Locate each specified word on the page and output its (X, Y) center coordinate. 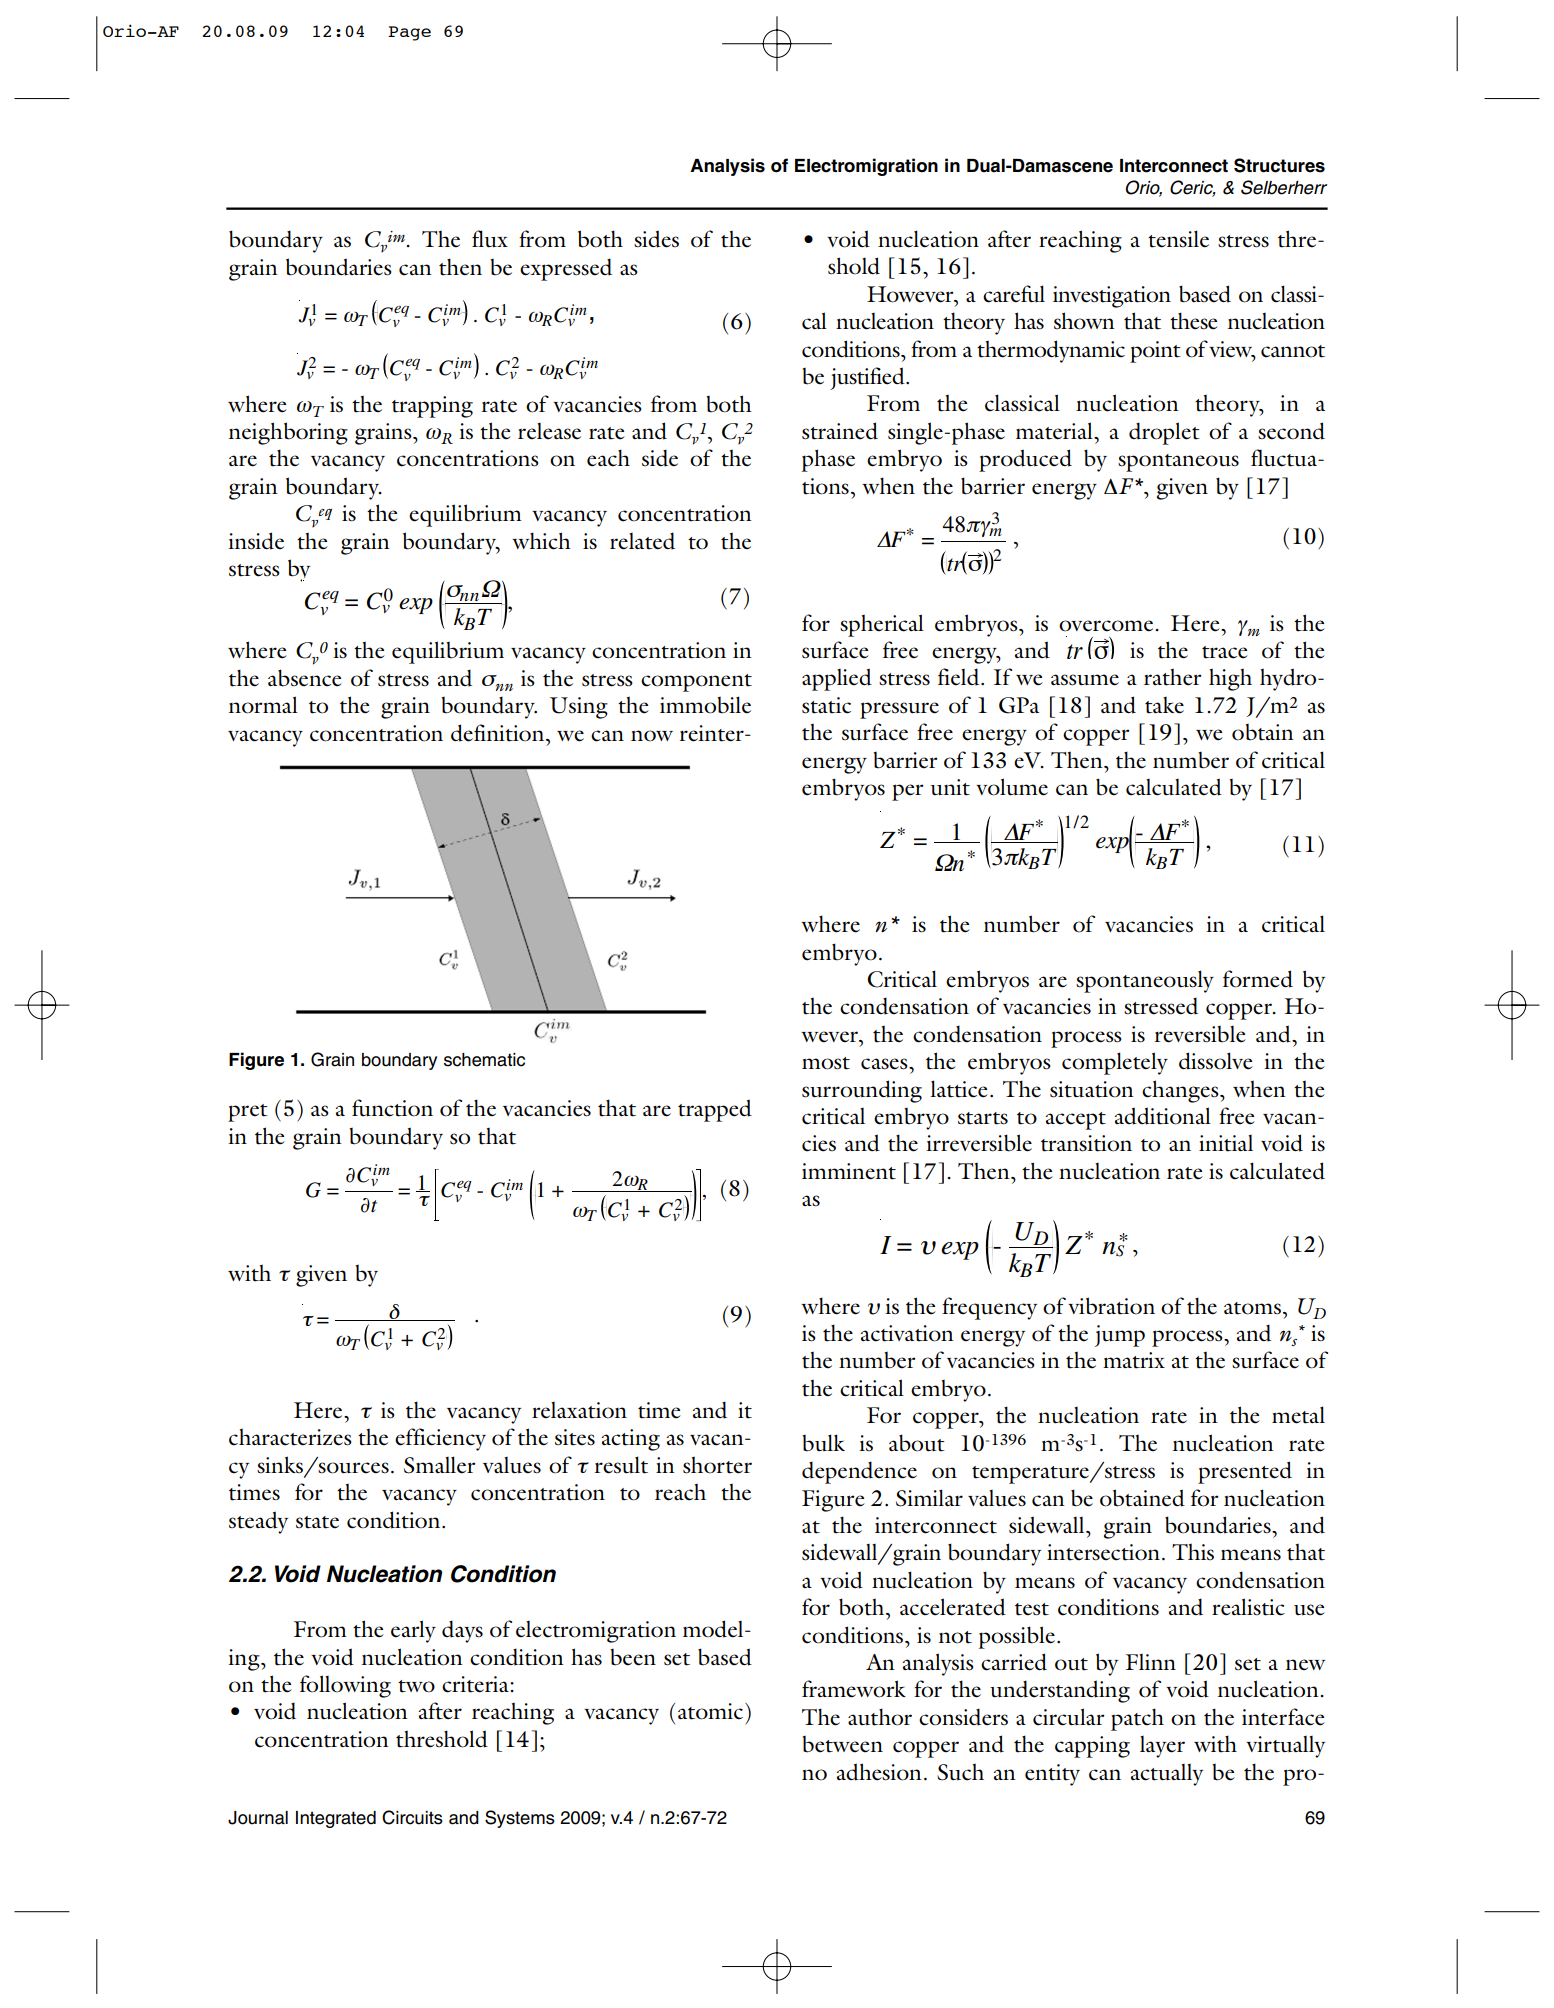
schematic (484, 1060)
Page (409, 33)
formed (1258, 979)
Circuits (412, 1817)
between (842, 1744)
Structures (1279, 165)
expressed (566, 269)
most (826, 1063)
